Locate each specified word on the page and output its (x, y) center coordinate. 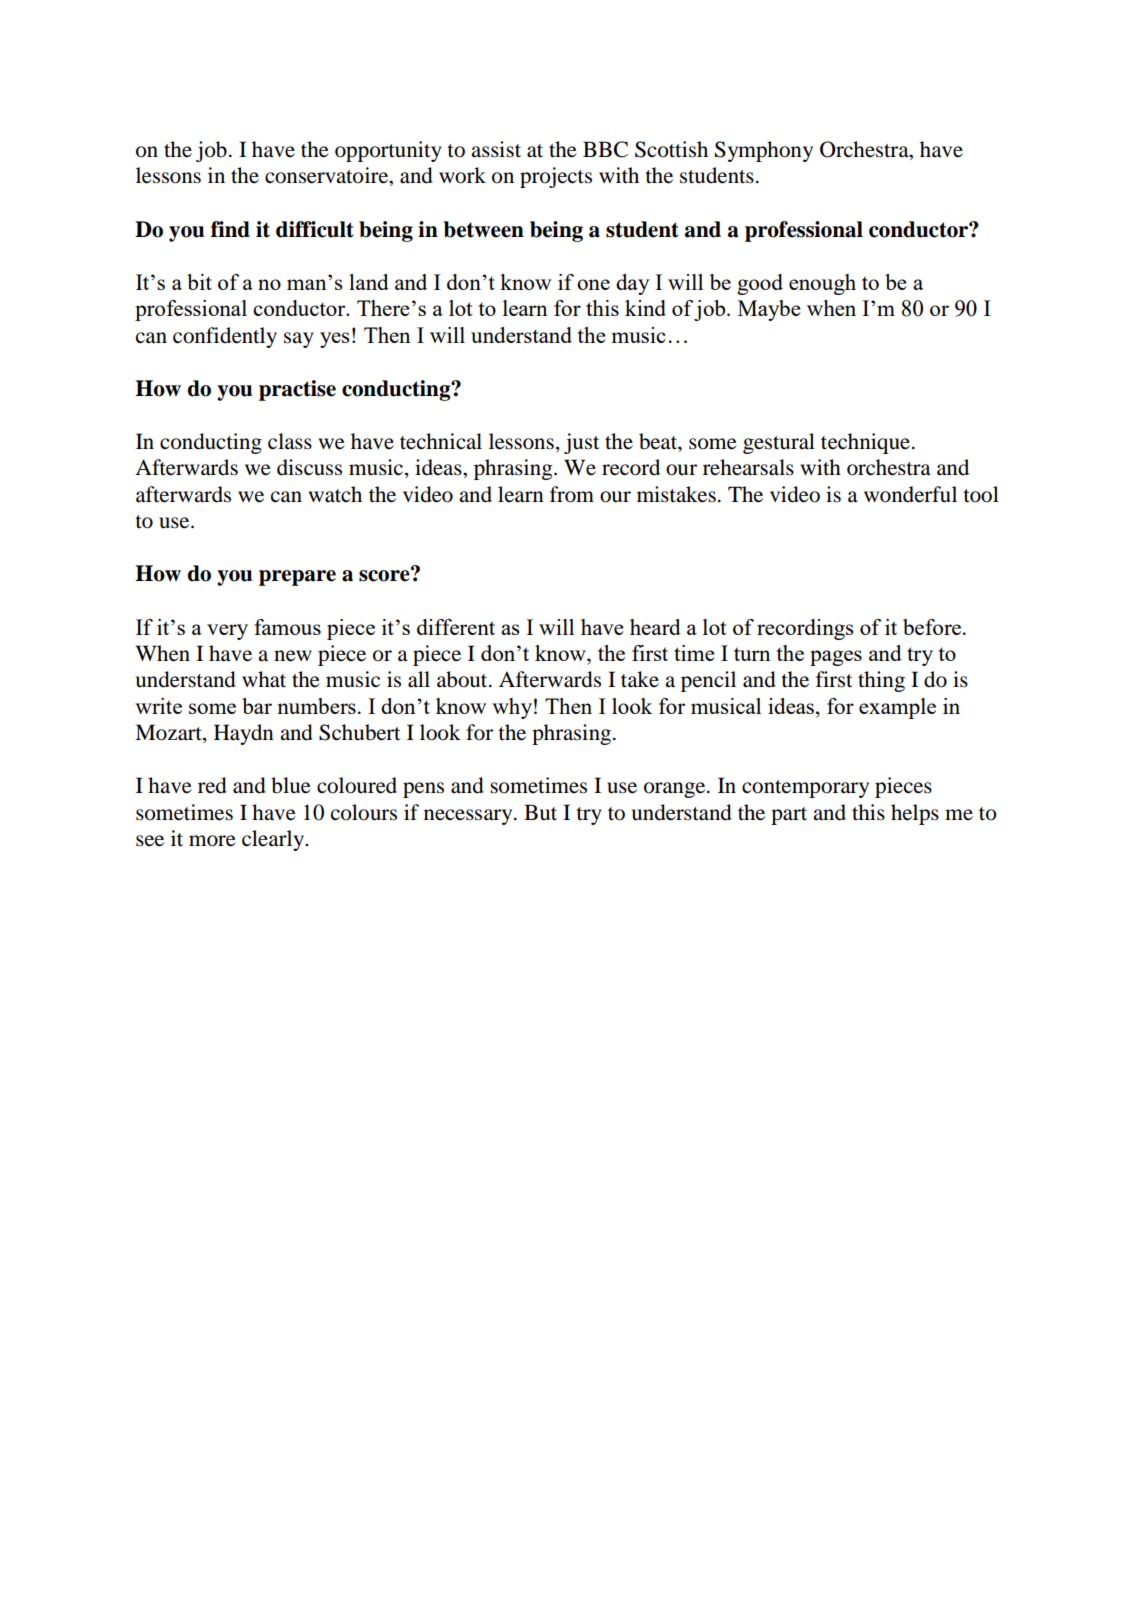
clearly (274, 840)
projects (556, 177)
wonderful (910, 494)
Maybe (769, 310)
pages (836, 658)
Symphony (764, 151)
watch (335, 494)
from (572, 494)
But (540, 812)
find (230, 229)
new (293, 656)
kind (645, 308)
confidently (225, 337)
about (463, 679)
